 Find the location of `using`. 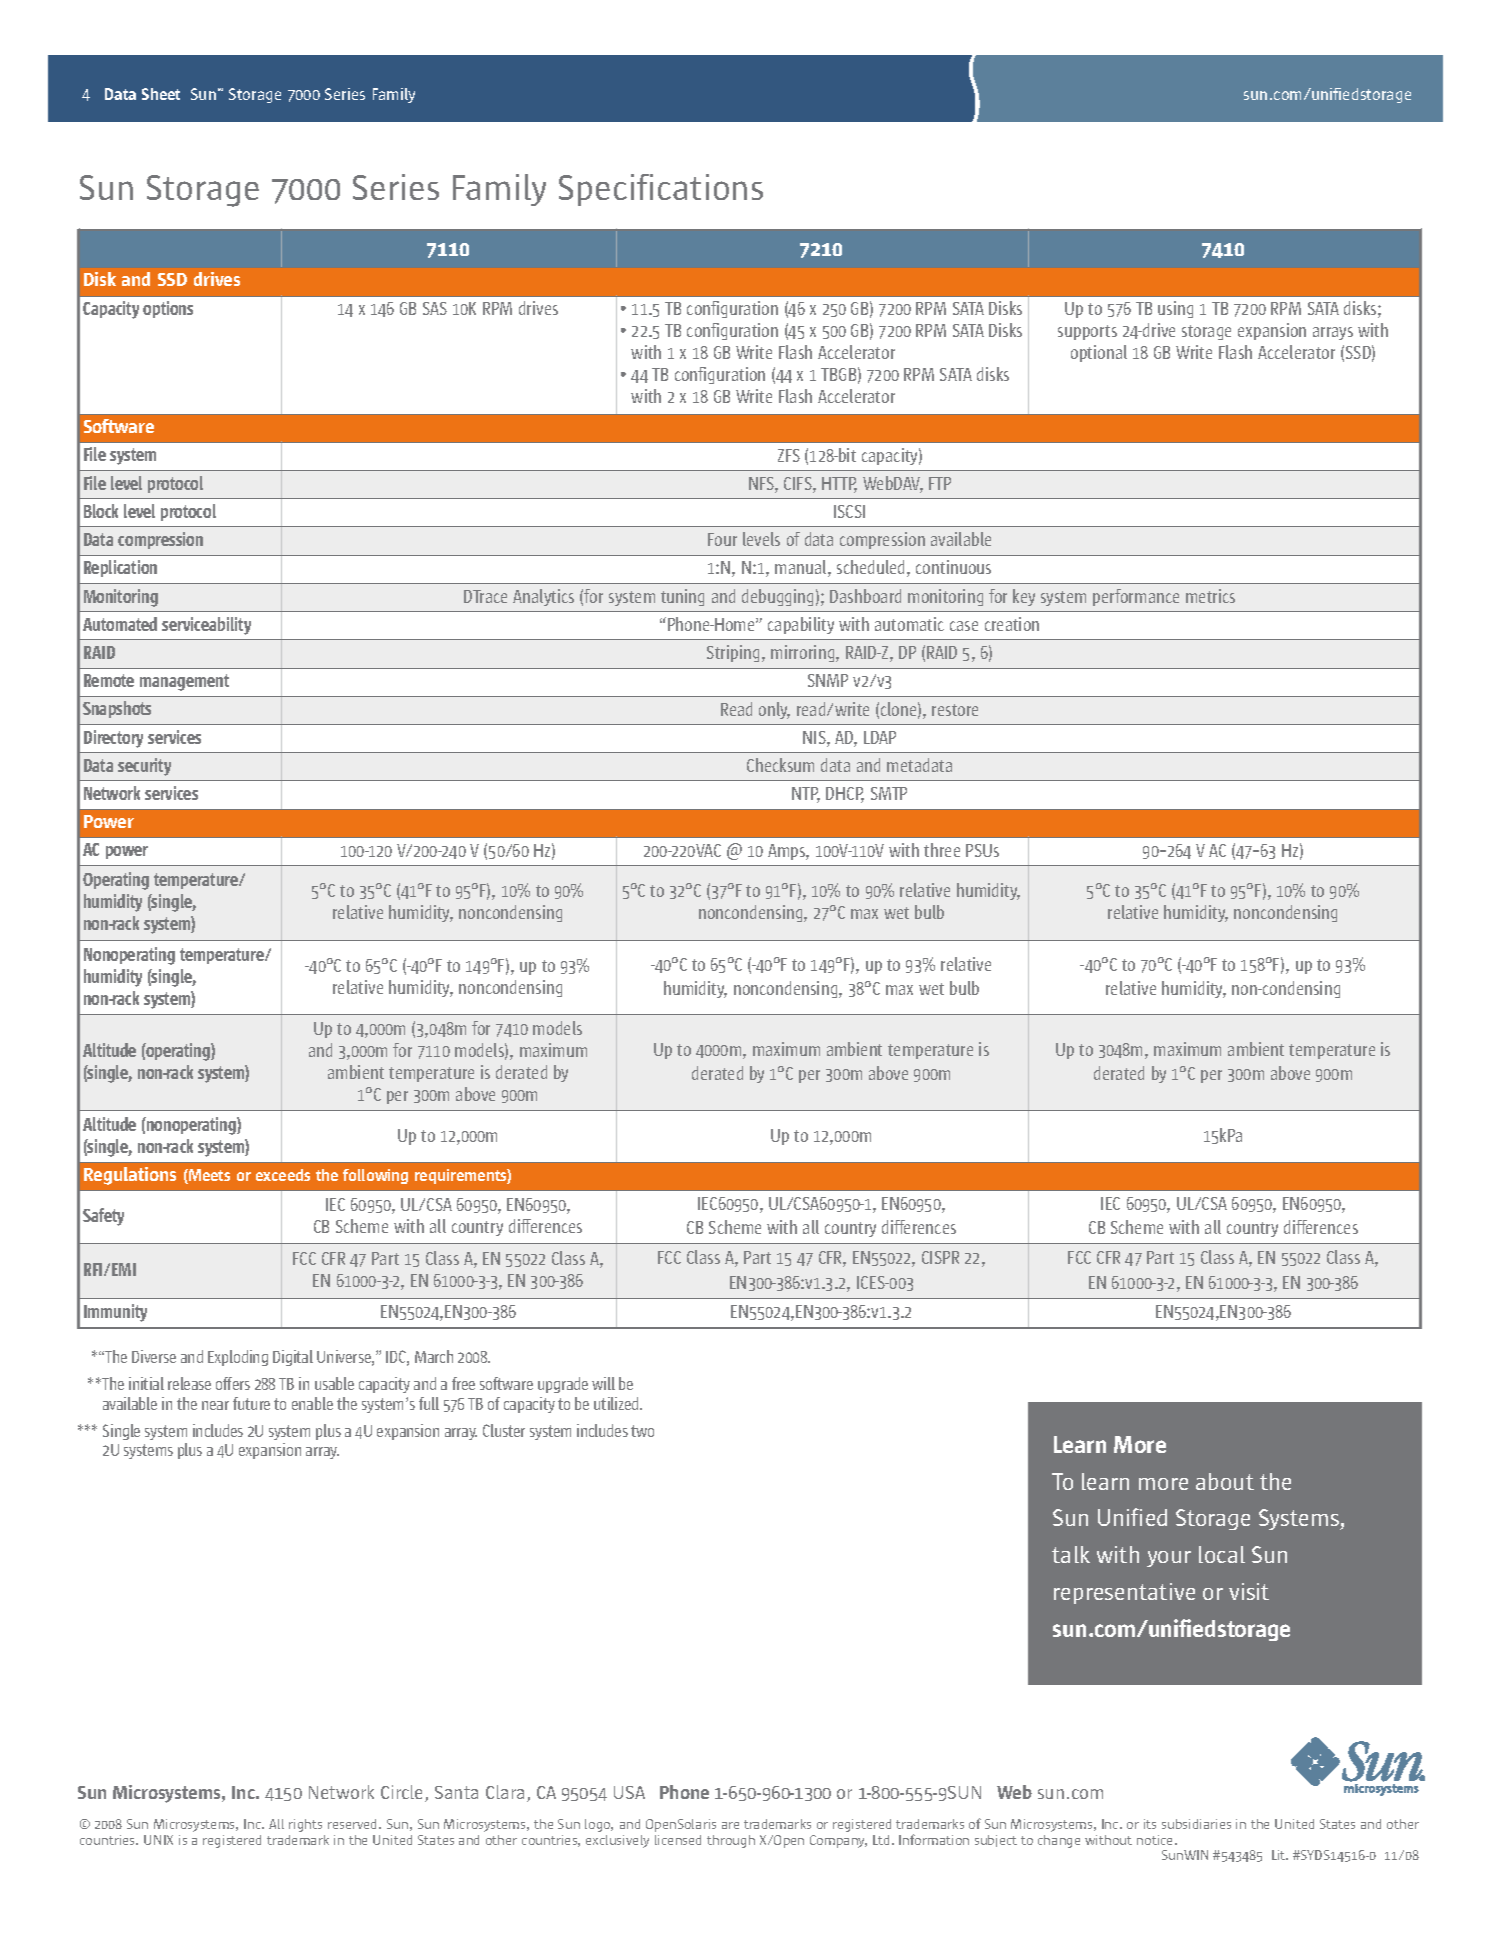

using is located at coordinates (1175, 309).
